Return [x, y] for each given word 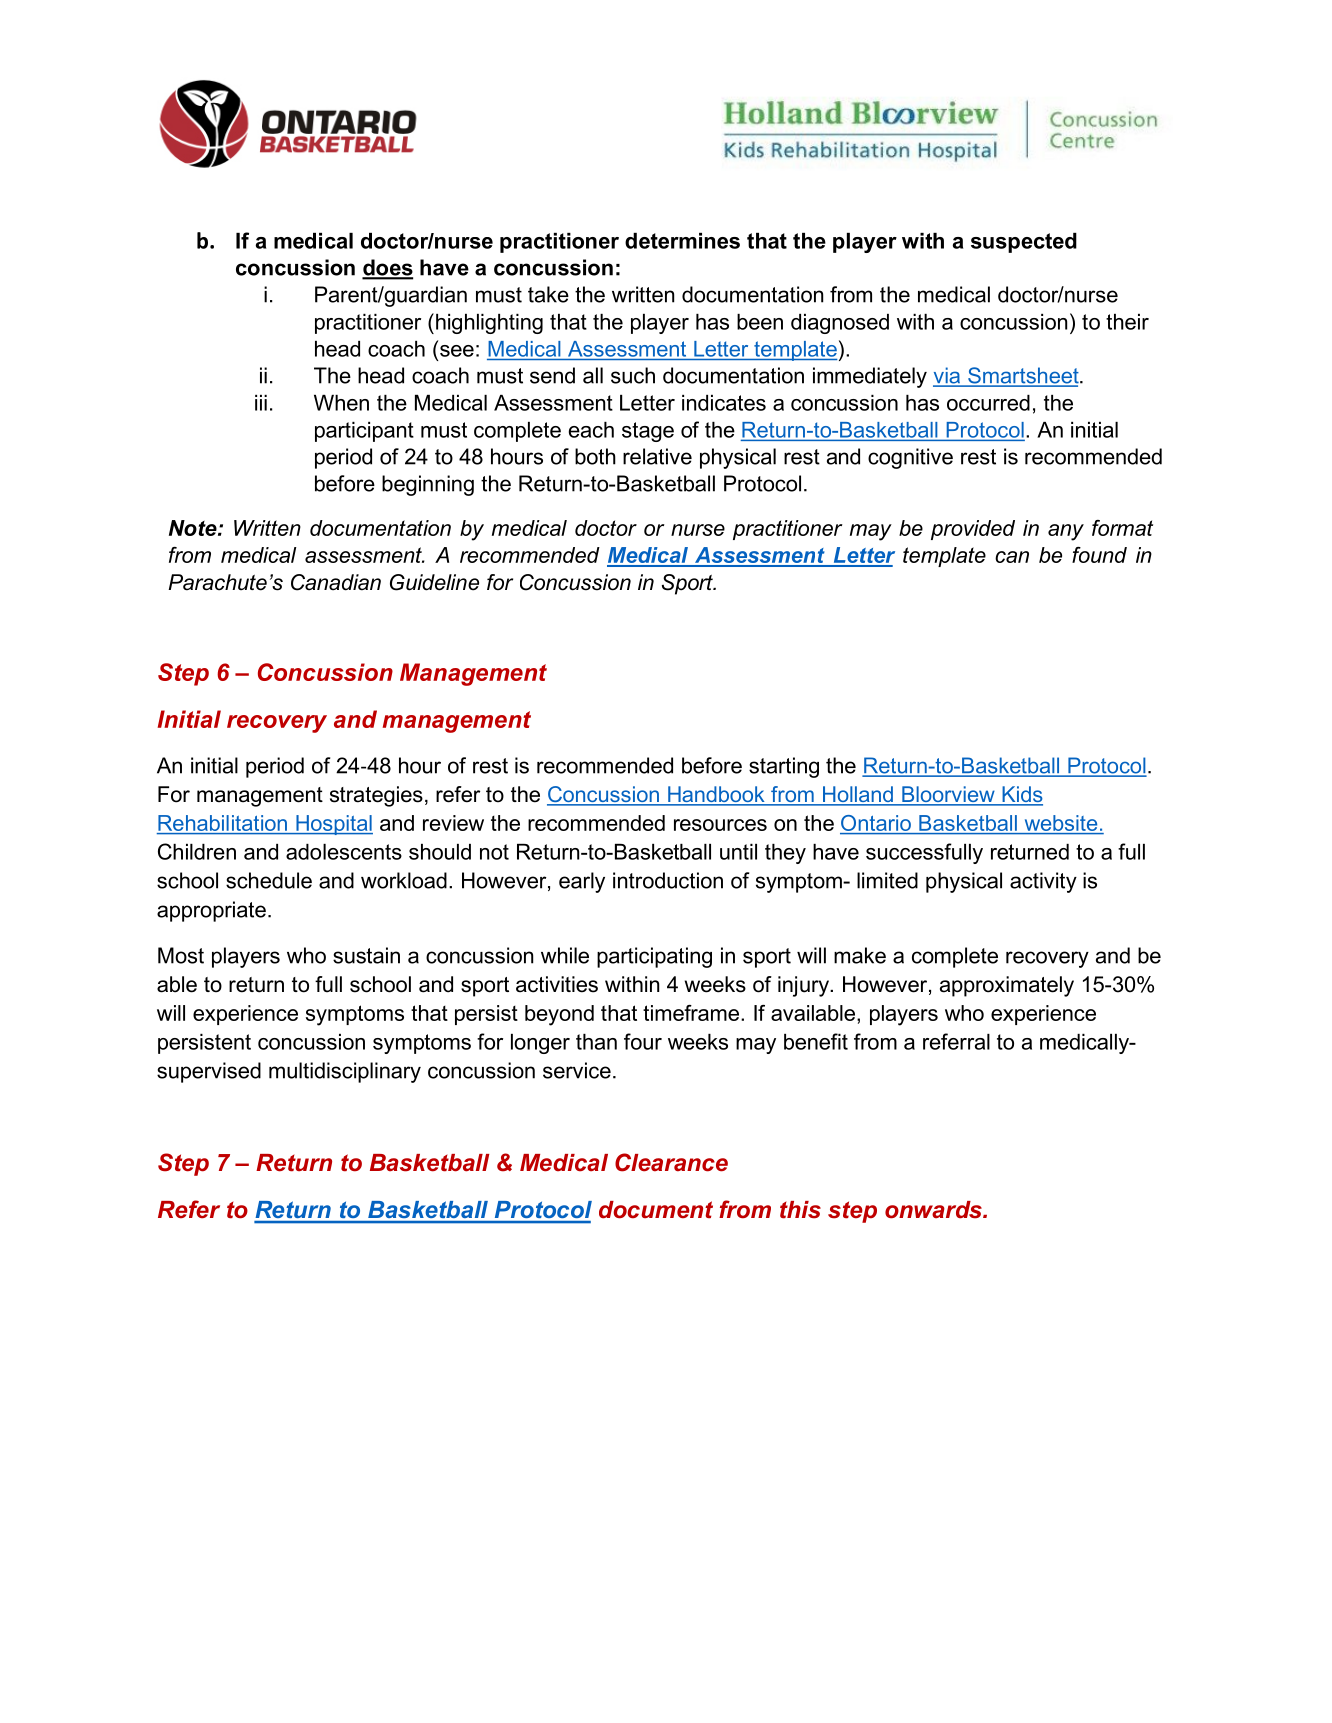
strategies [376, 796]
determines [682, 241]
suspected [1024, 243]
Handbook [716, 795]
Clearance [671, 1162]
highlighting [489, 324]
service [577, 1070]
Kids [1021, 795]
